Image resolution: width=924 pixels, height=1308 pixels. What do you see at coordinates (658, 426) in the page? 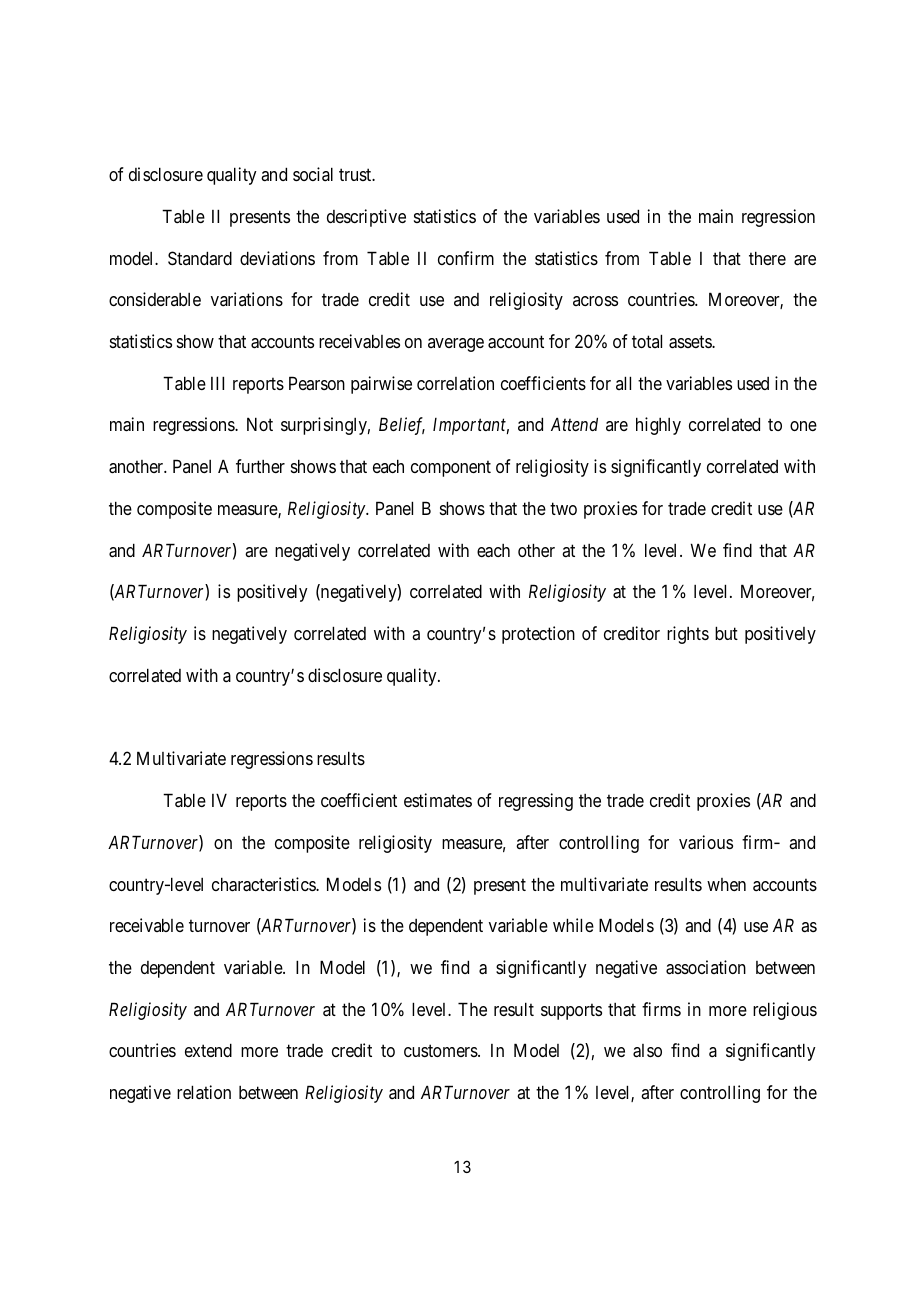
I see `highly` at bounding box center [658, 426].
